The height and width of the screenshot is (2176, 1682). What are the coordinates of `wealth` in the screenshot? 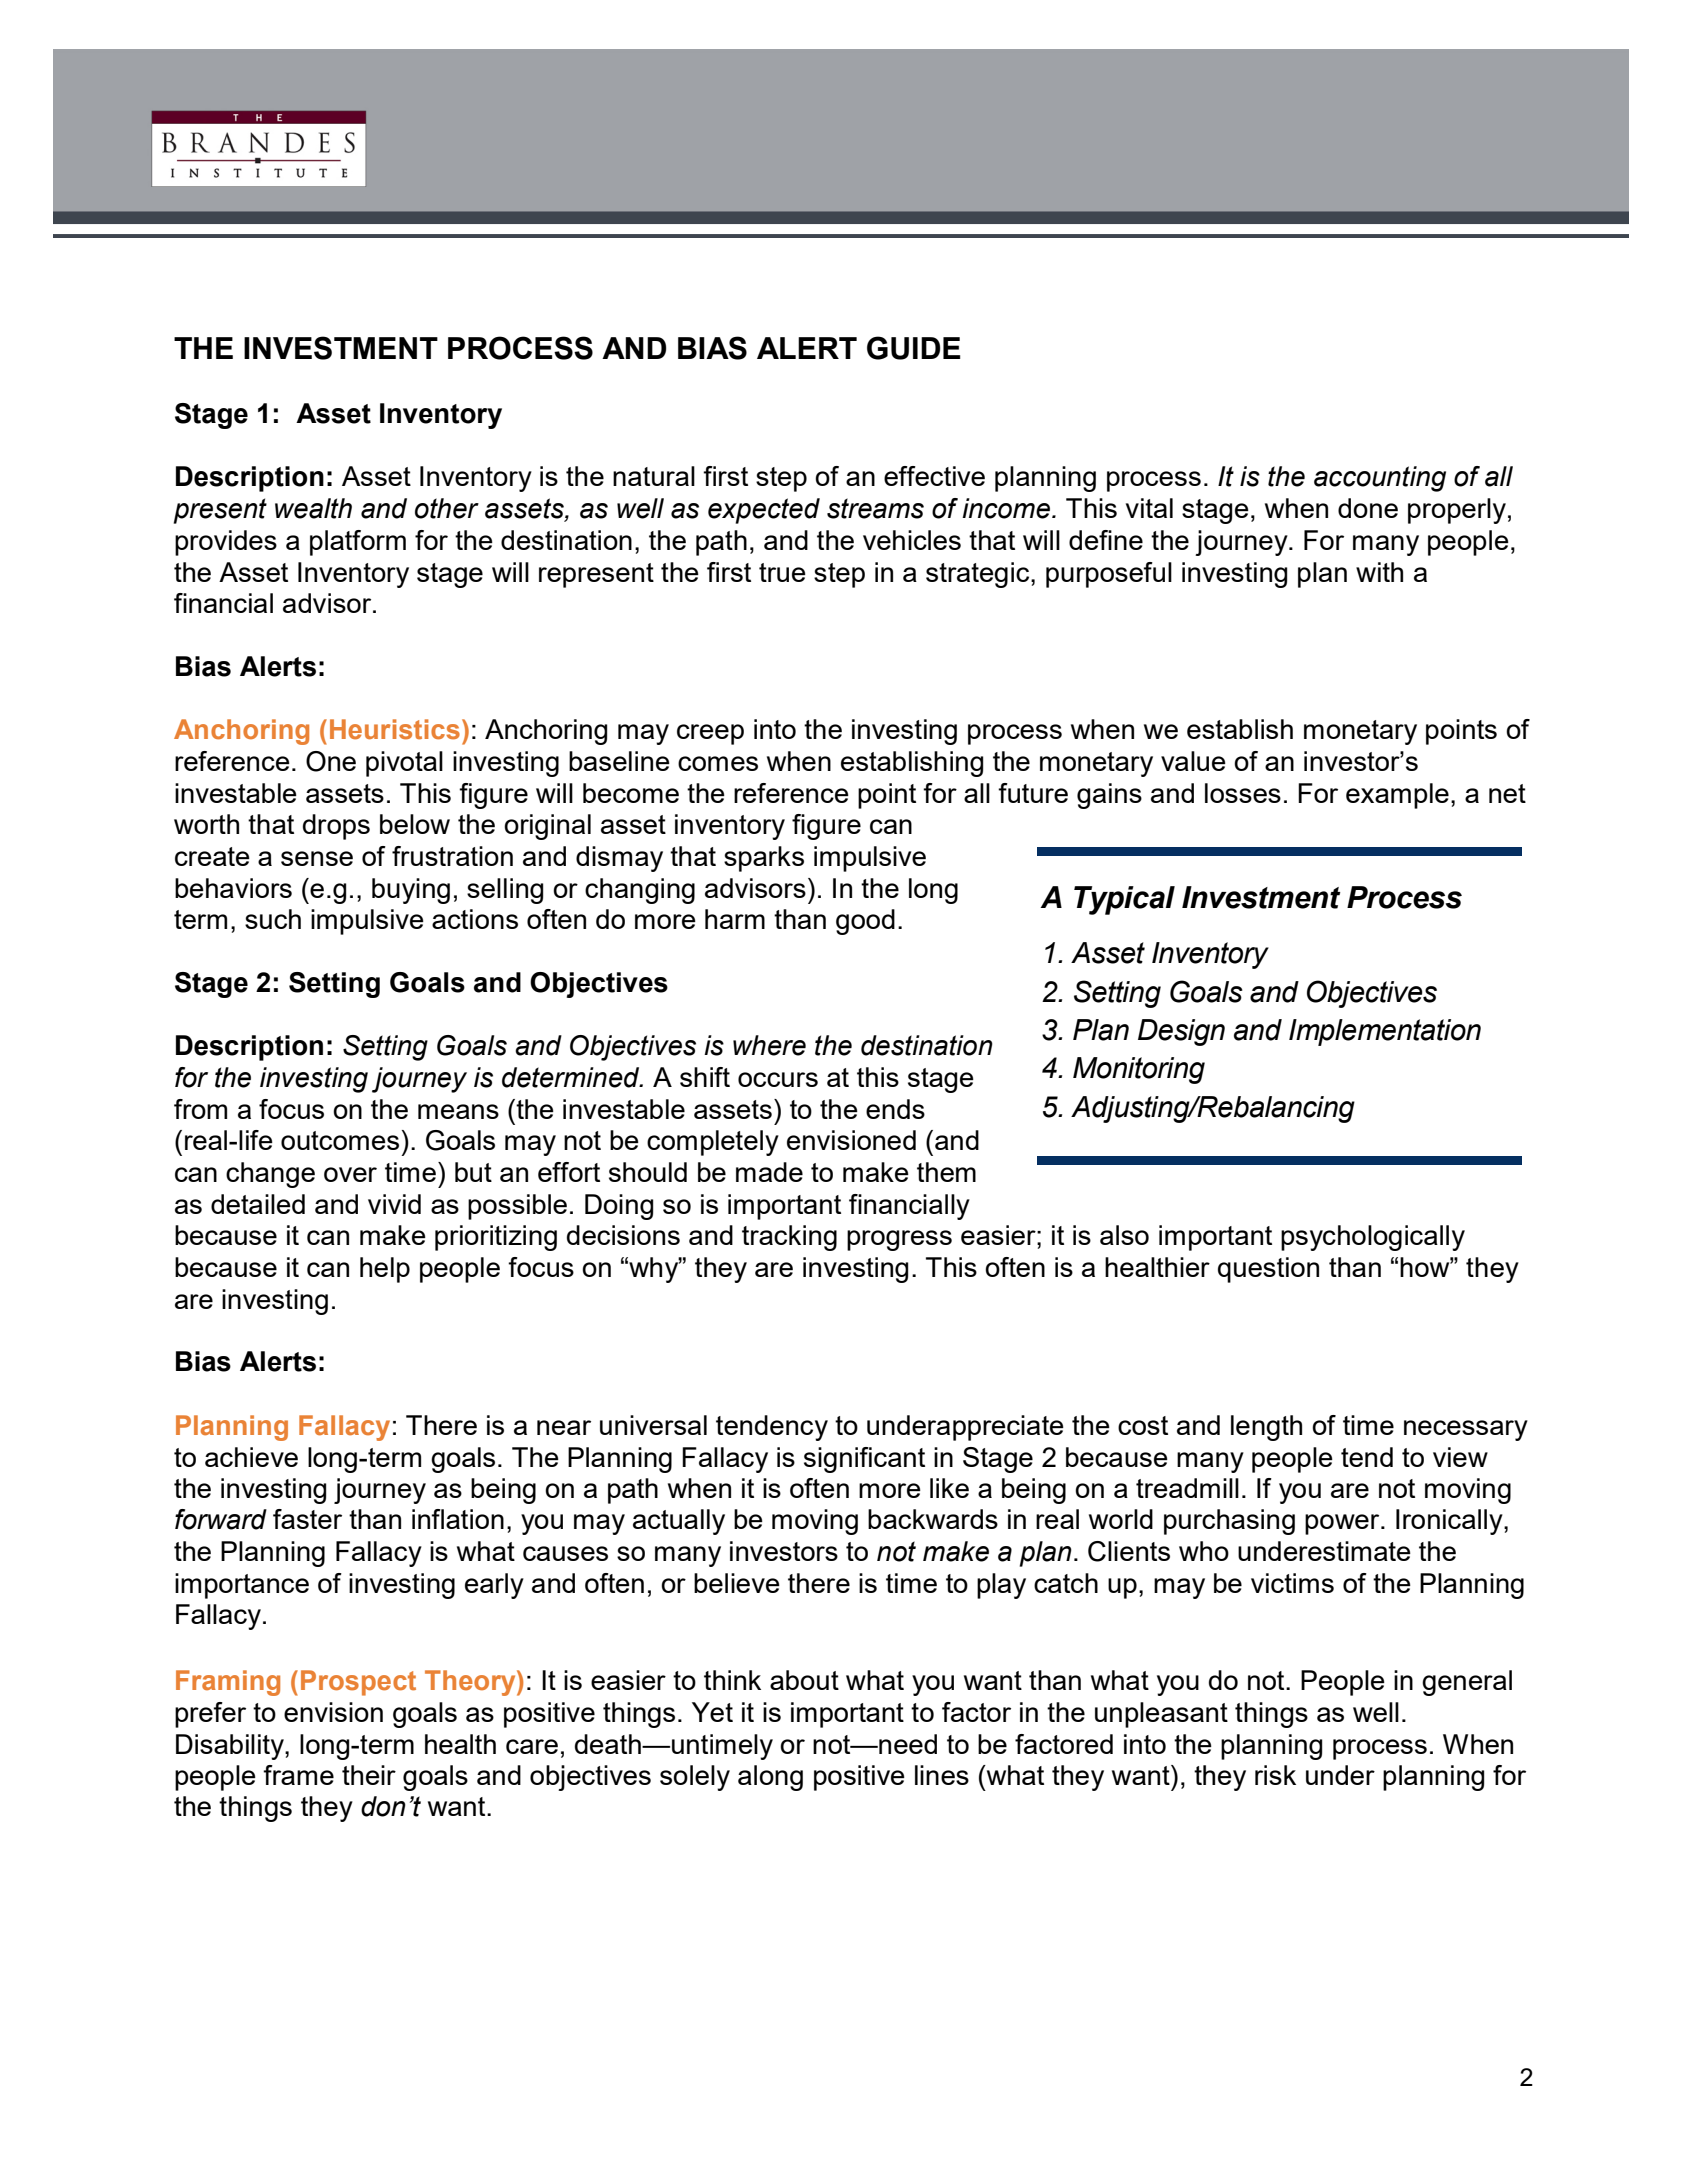 It's located at (313, 508).
